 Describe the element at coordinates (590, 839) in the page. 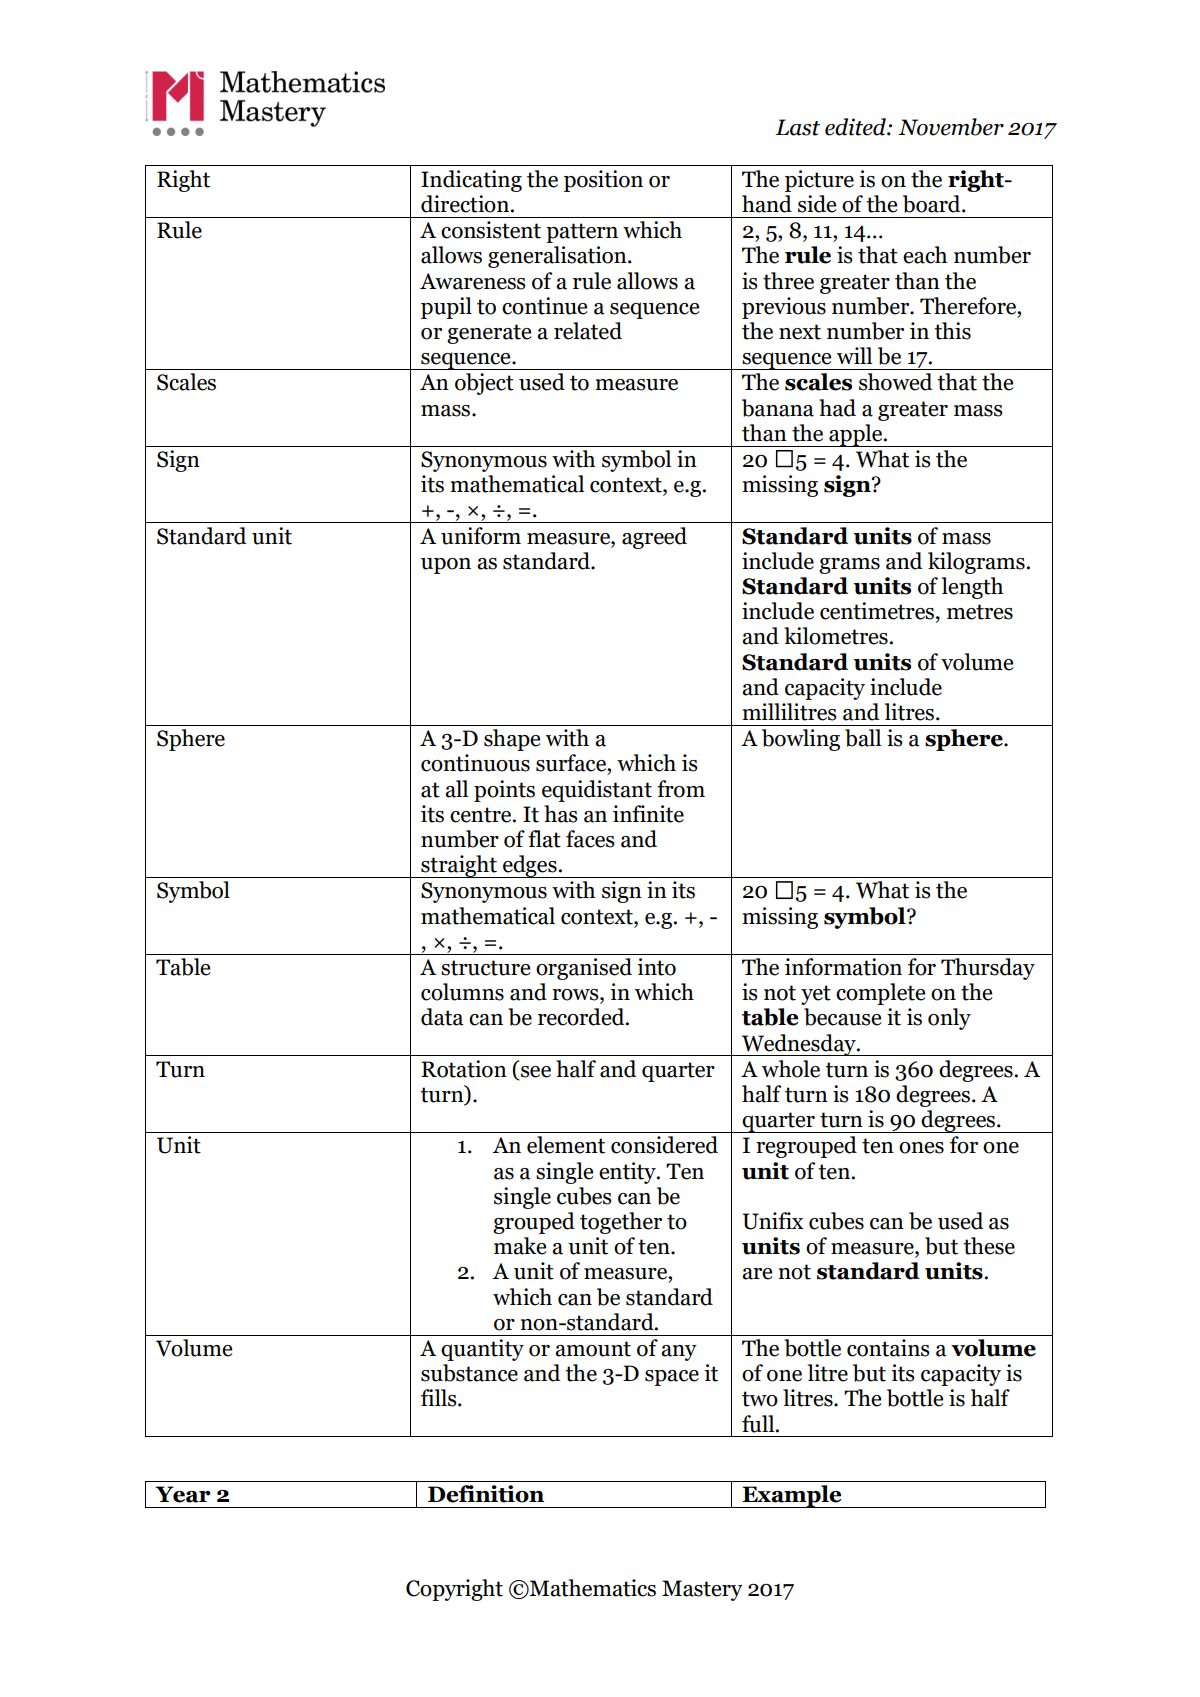

I see `faces` at that location.
